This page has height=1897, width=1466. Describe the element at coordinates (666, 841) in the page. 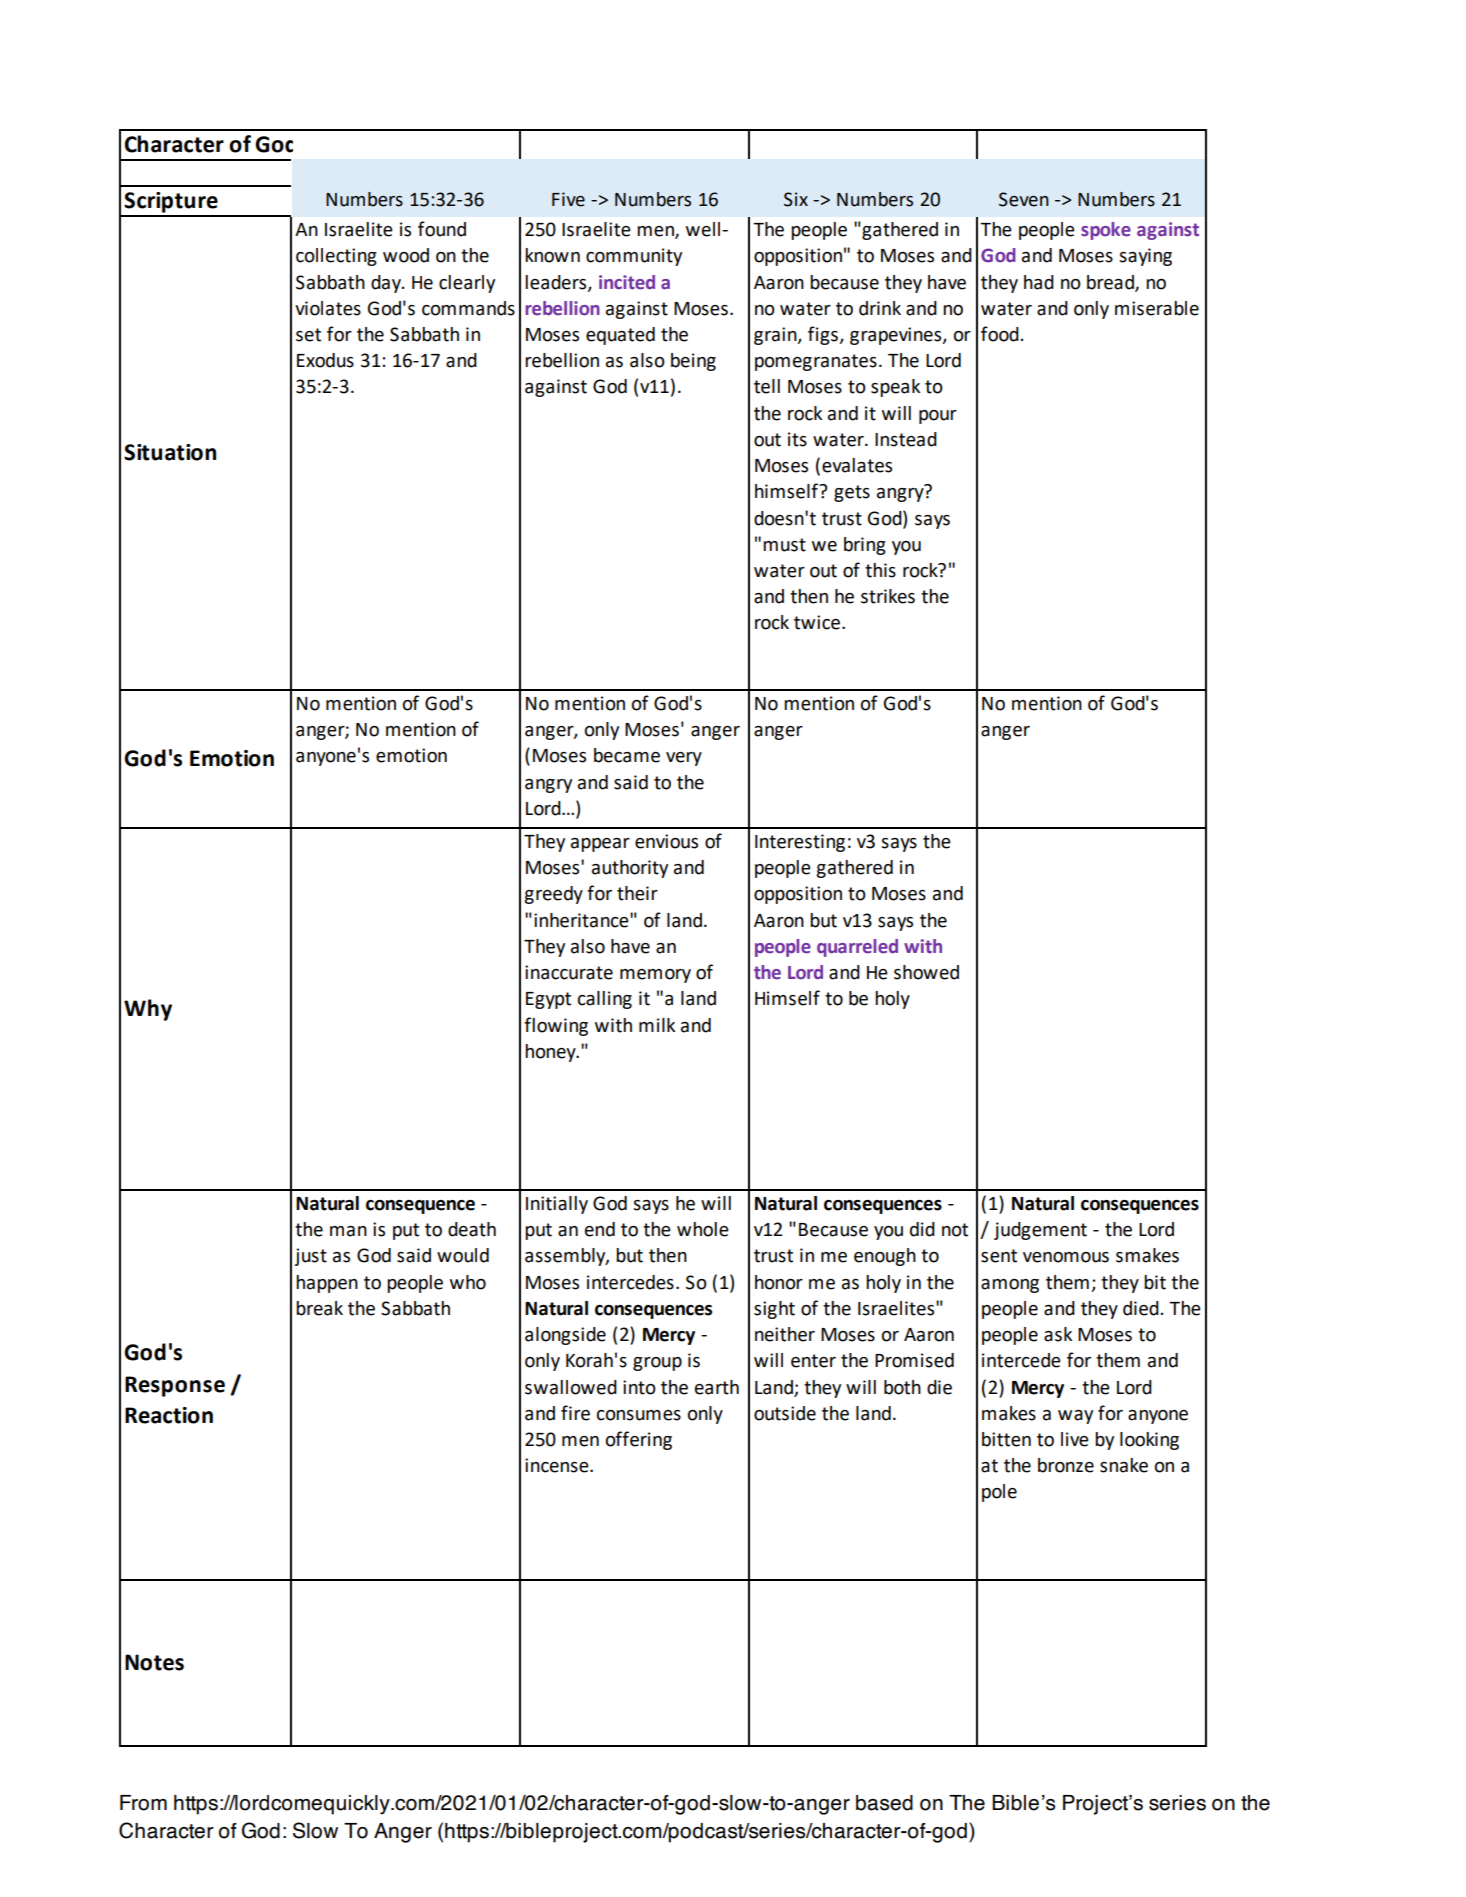

I see `envious` at that location.
